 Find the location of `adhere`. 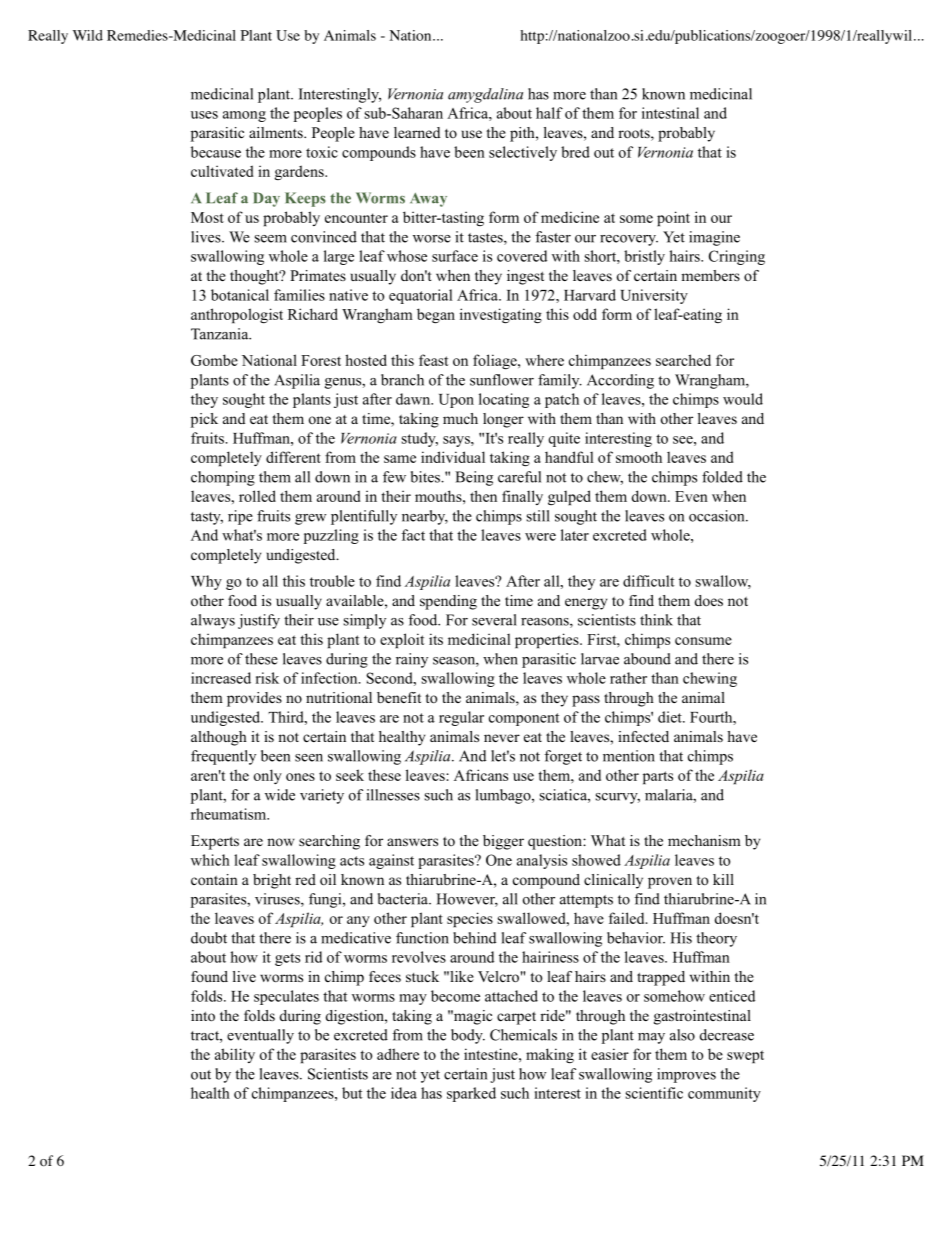

adhere is located at coordinates (398, 1054).
